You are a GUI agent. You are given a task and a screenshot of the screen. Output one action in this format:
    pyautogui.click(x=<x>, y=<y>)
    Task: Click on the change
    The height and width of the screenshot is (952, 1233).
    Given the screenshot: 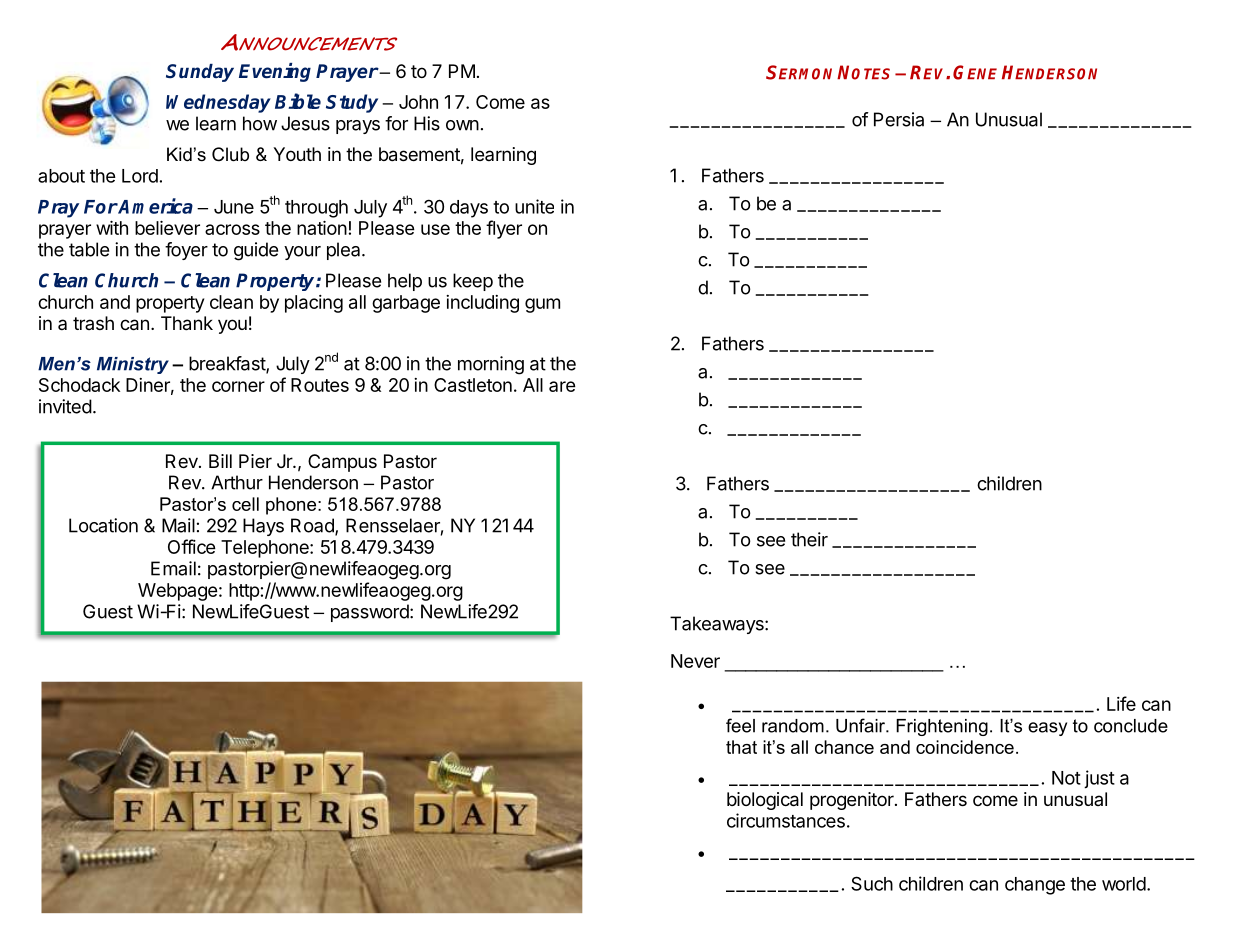 What is the action you would take?
    pyautogui.click(x=1035, y=886)
